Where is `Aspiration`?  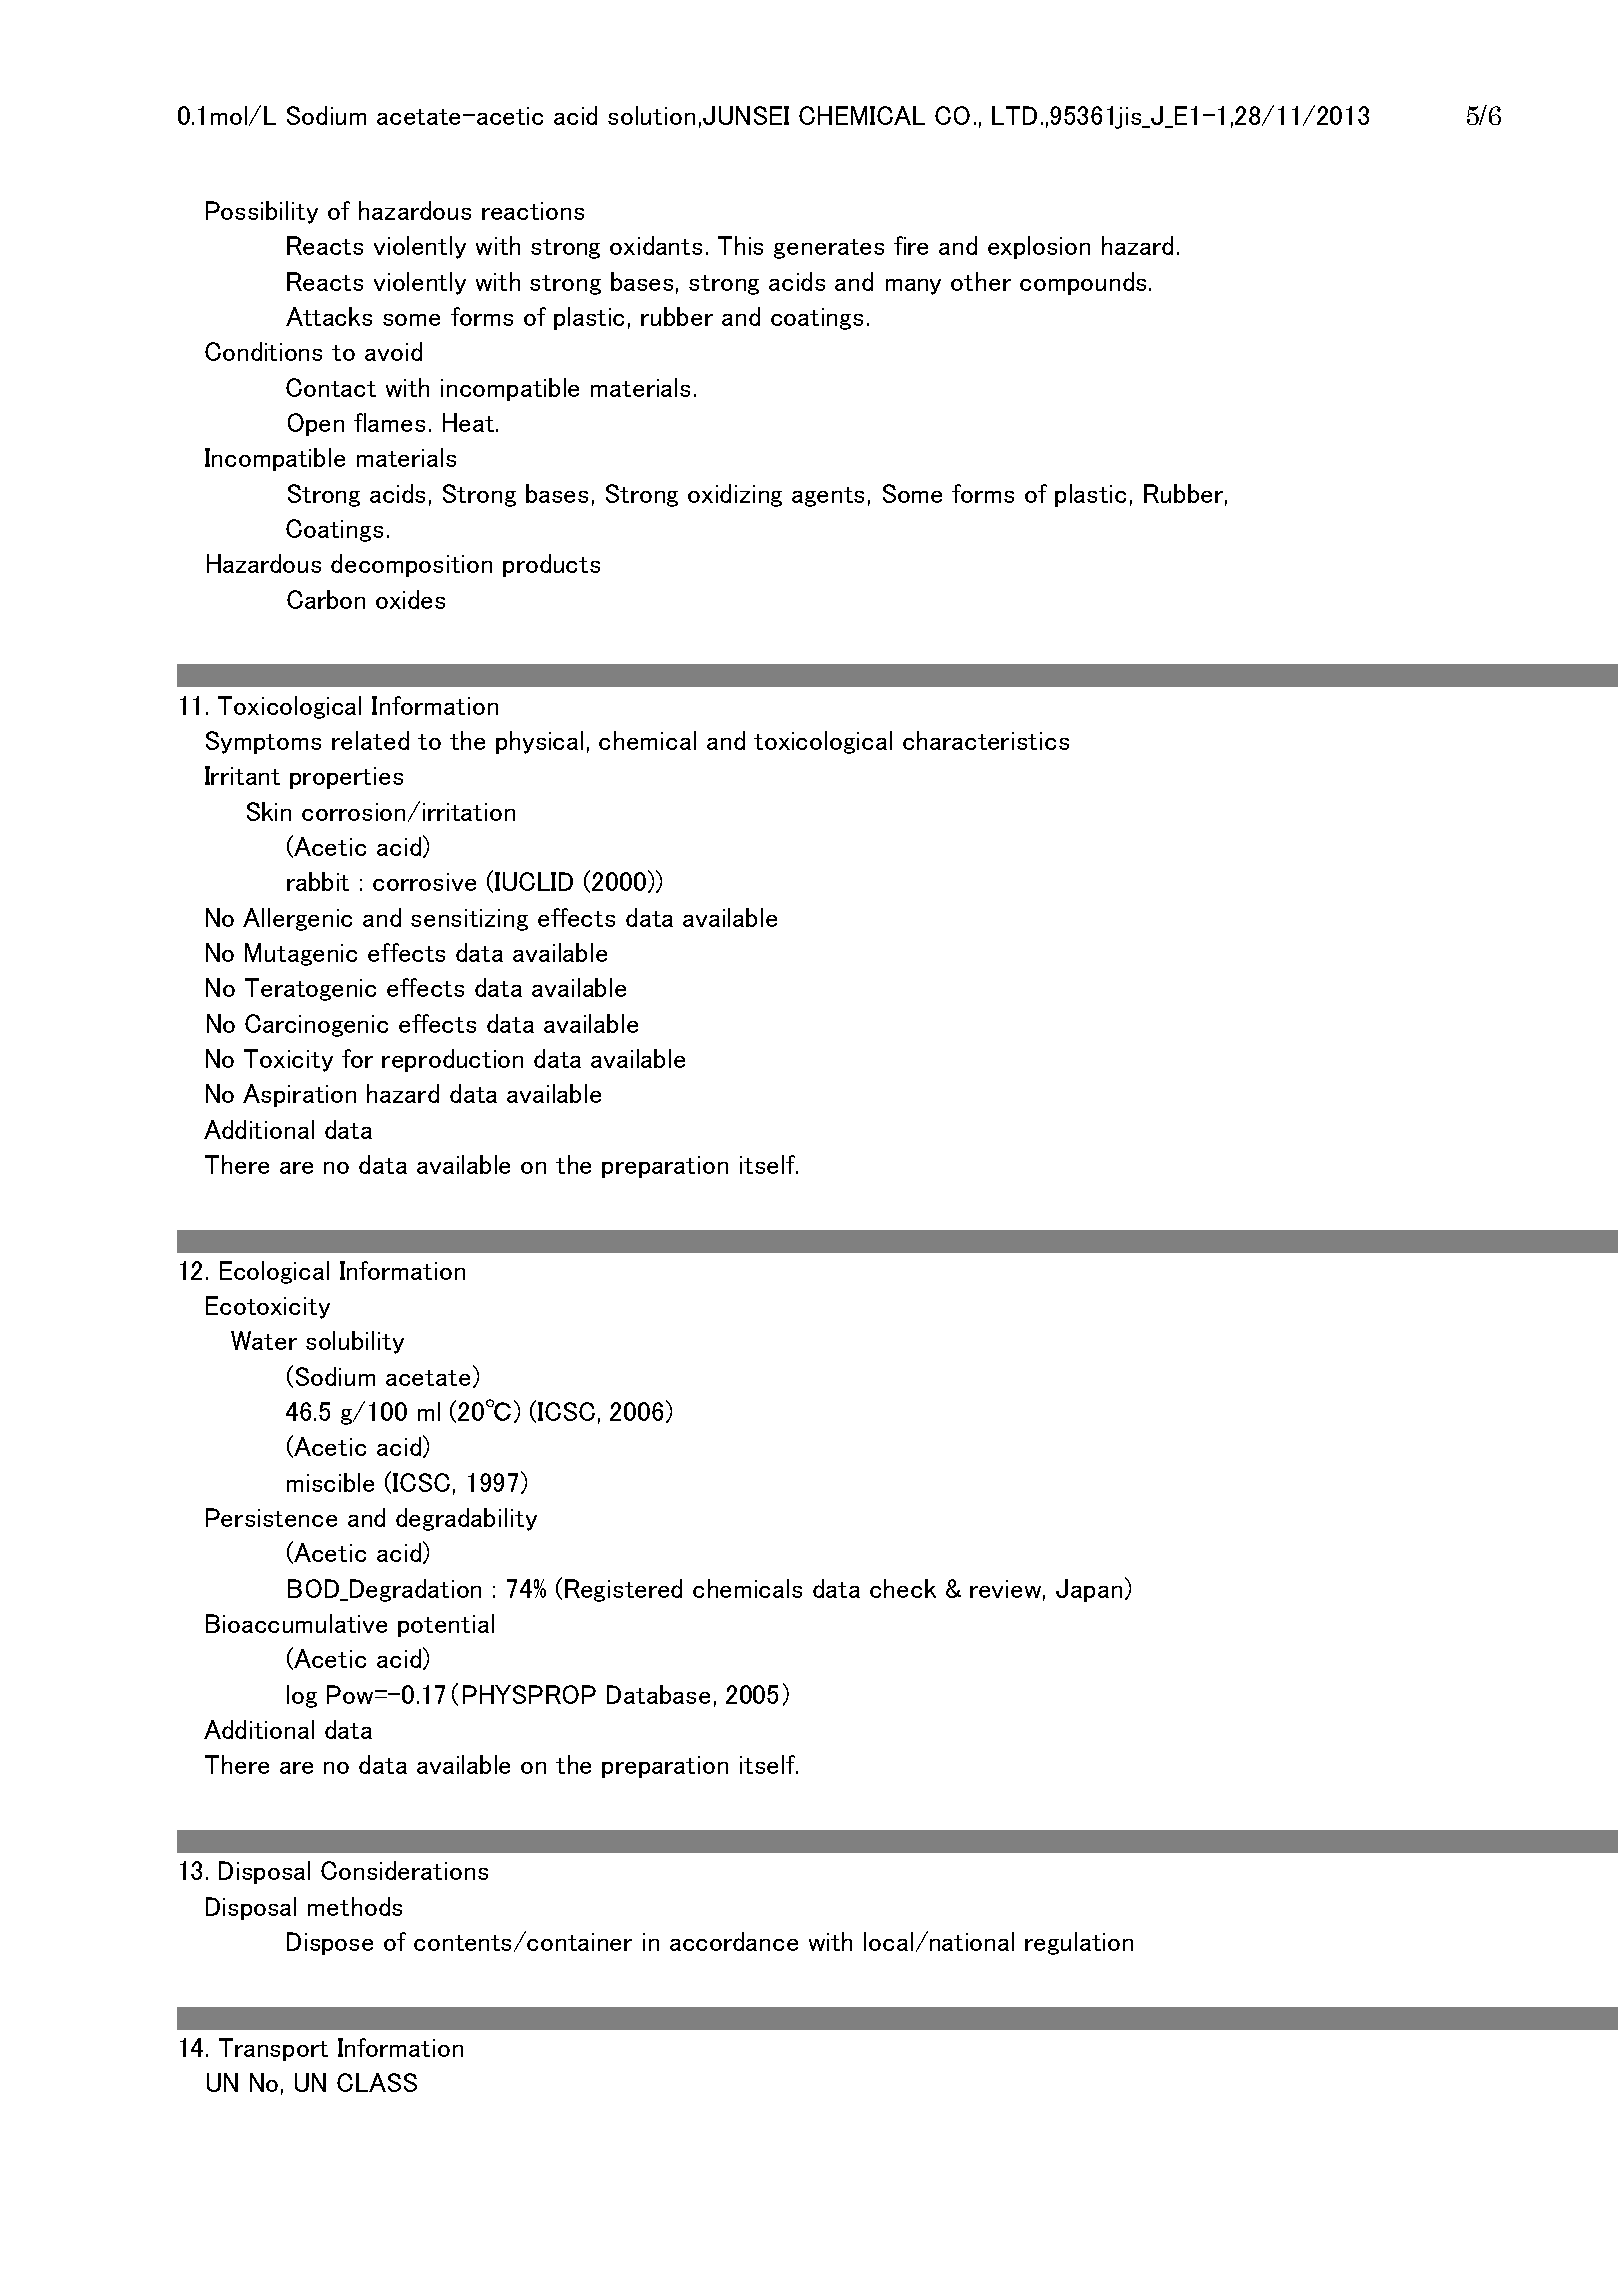
Aspiration is located at coordinates (299, 1095).
